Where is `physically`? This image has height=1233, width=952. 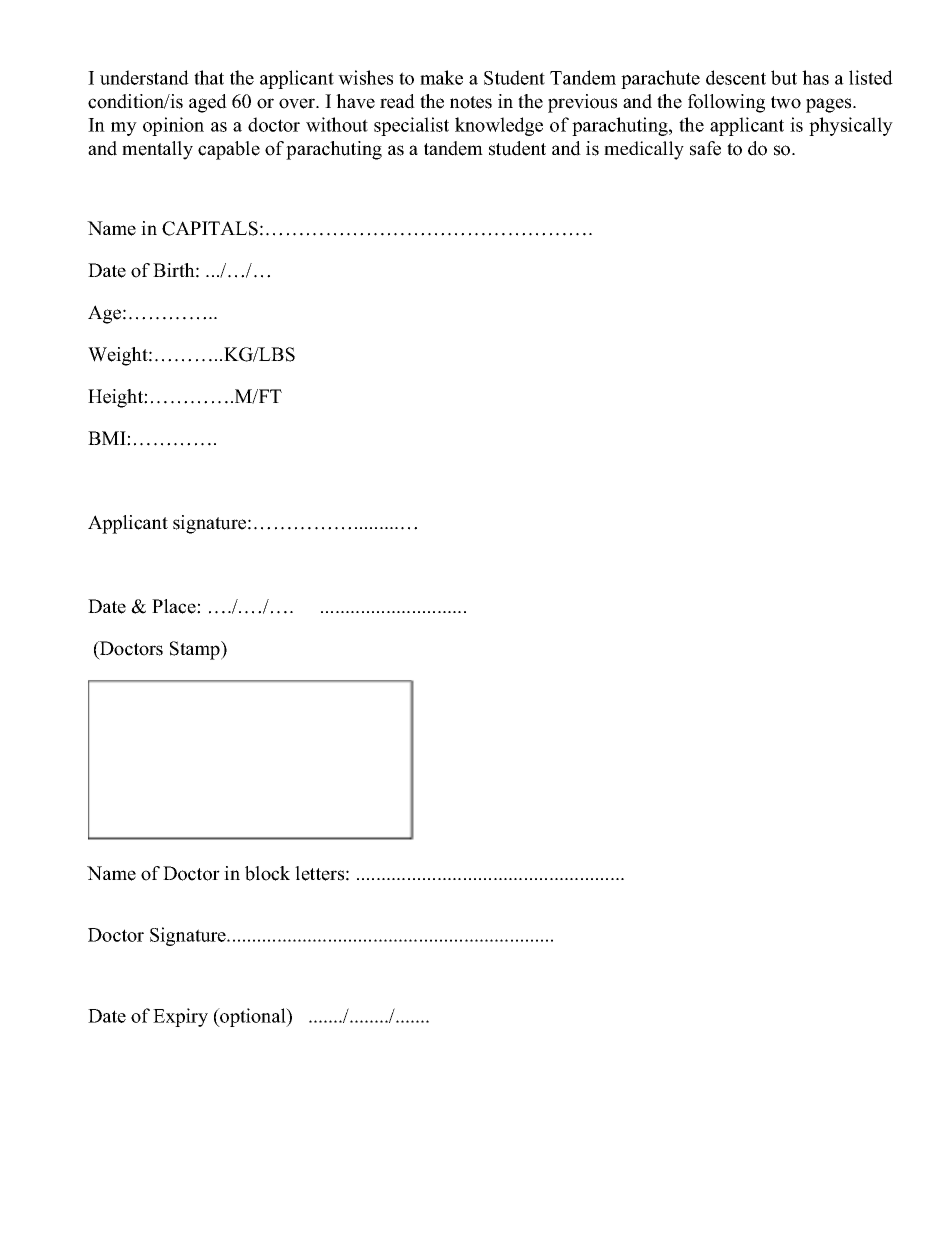
physically is located at coordinates (851, 126).
